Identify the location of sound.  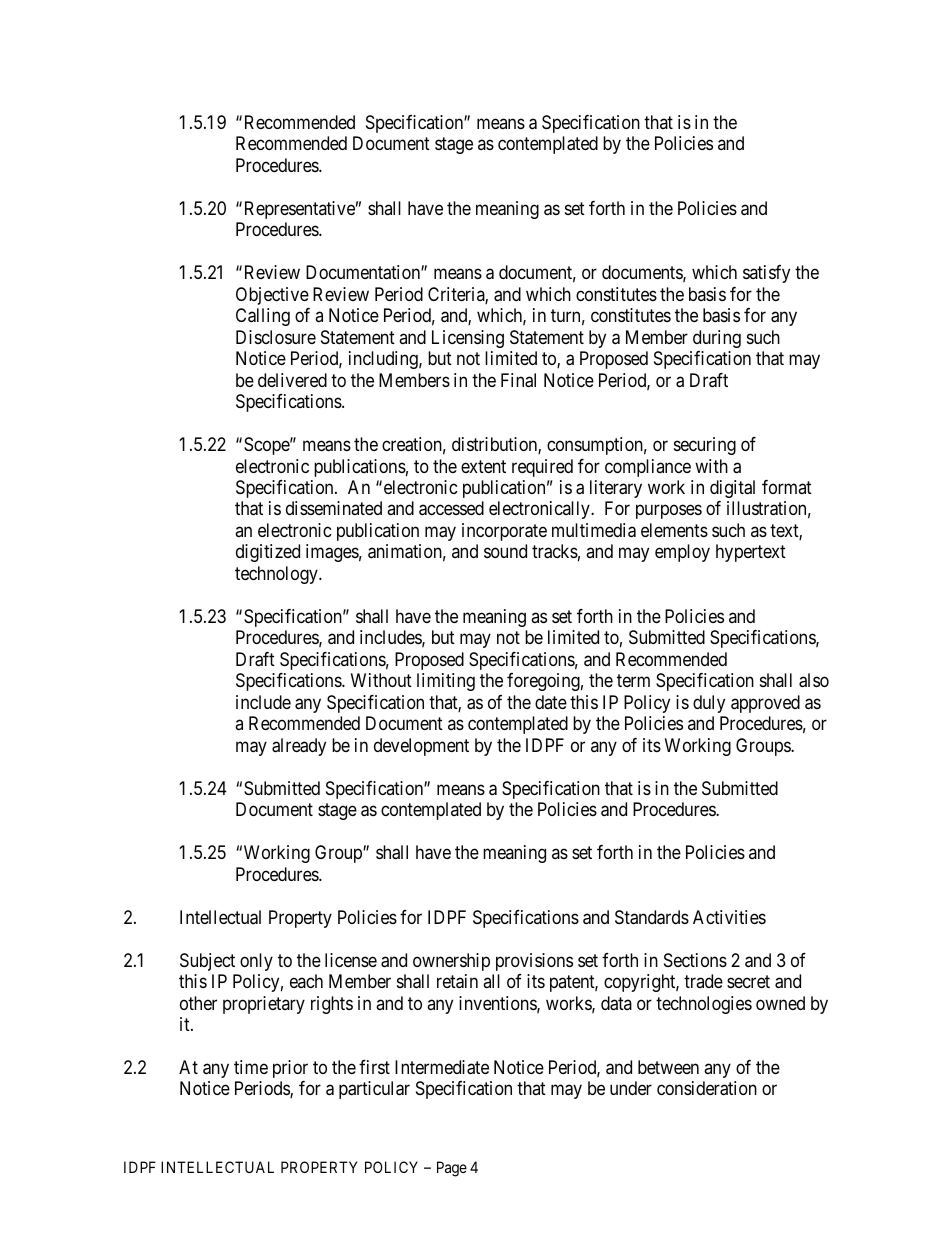
(505, 551).
